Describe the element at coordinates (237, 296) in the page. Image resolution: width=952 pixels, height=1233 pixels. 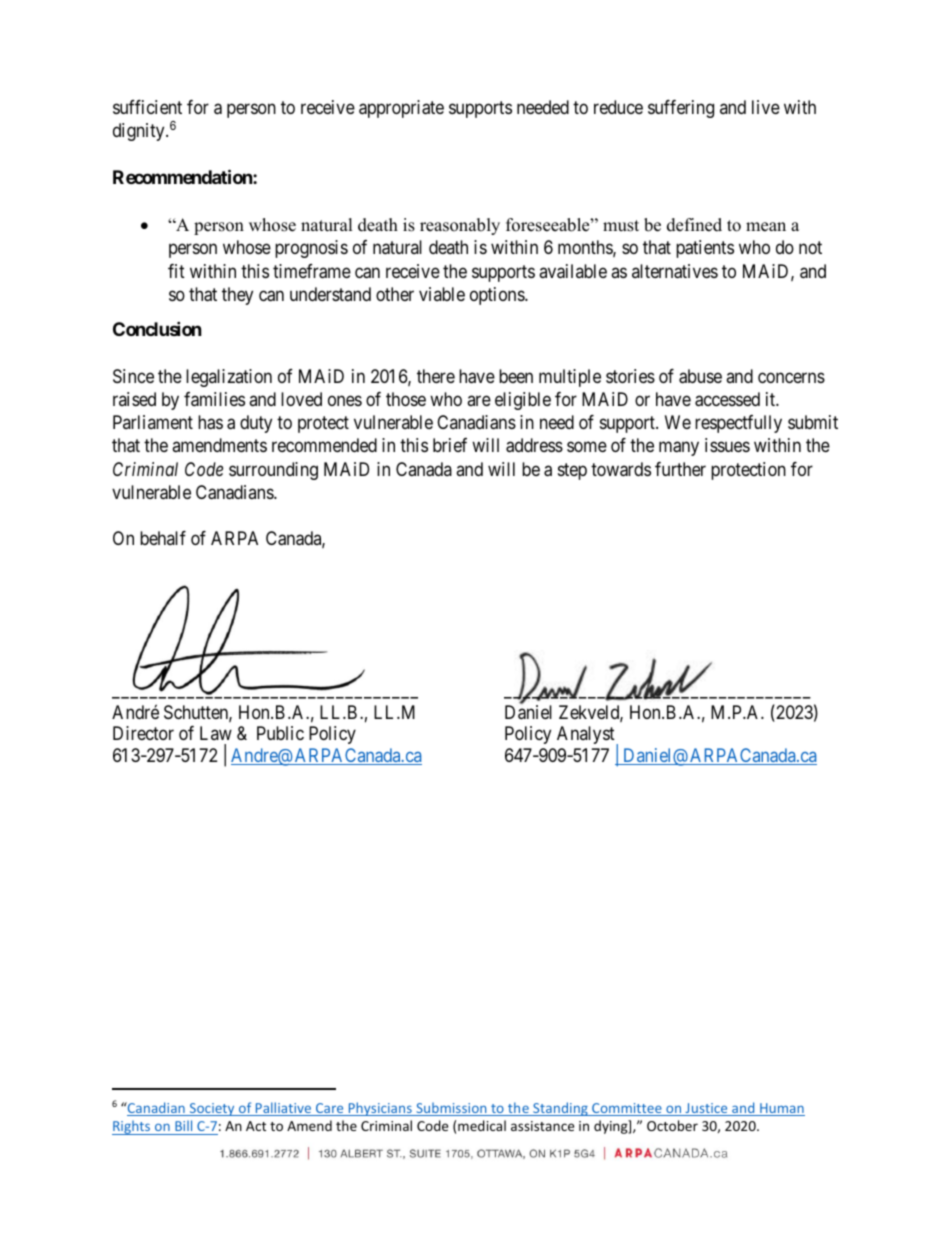
I see `they` at that location.
